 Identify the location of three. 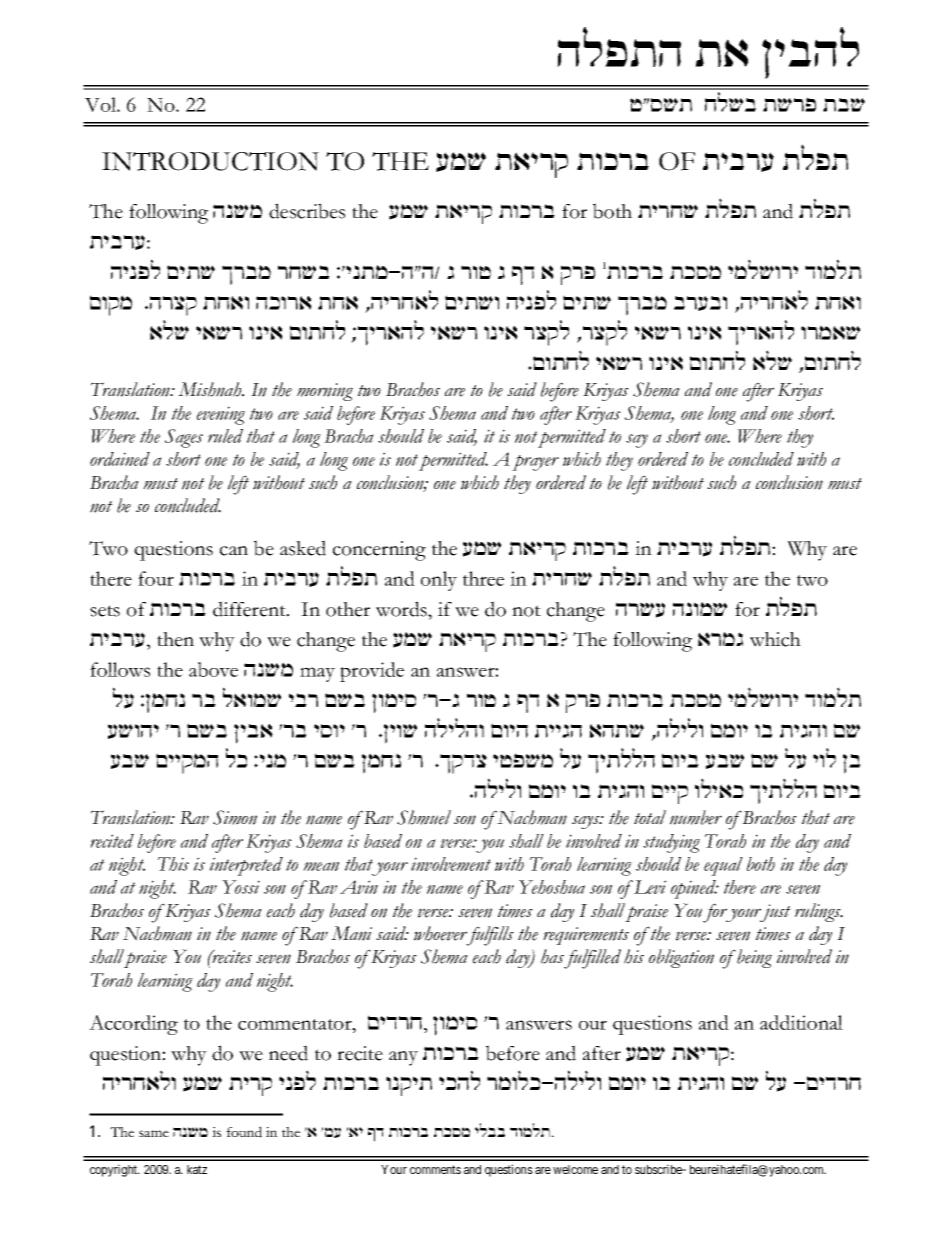
(483, 578).
